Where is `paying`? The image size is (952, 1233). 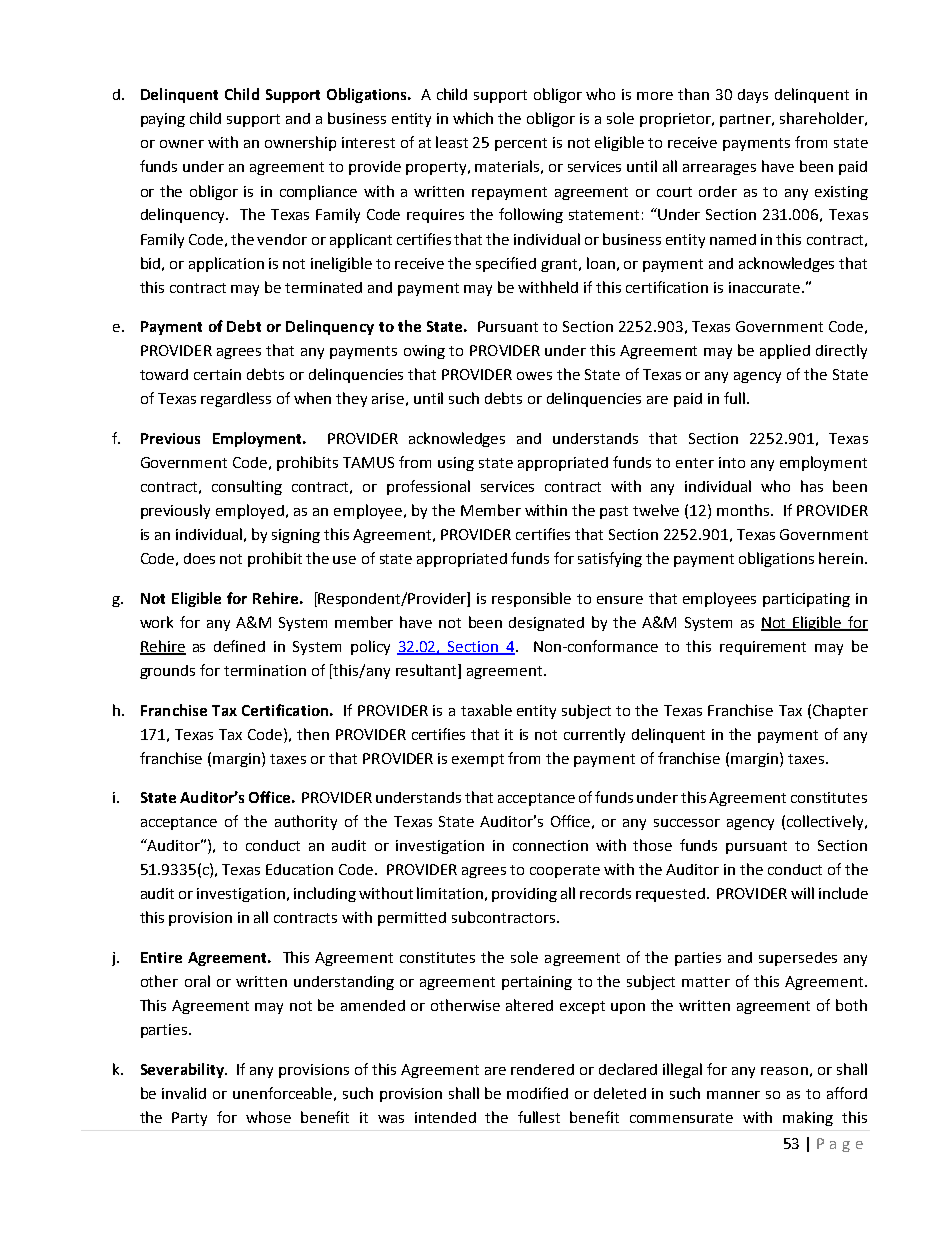
paying is located at coordinates (163, 120).
